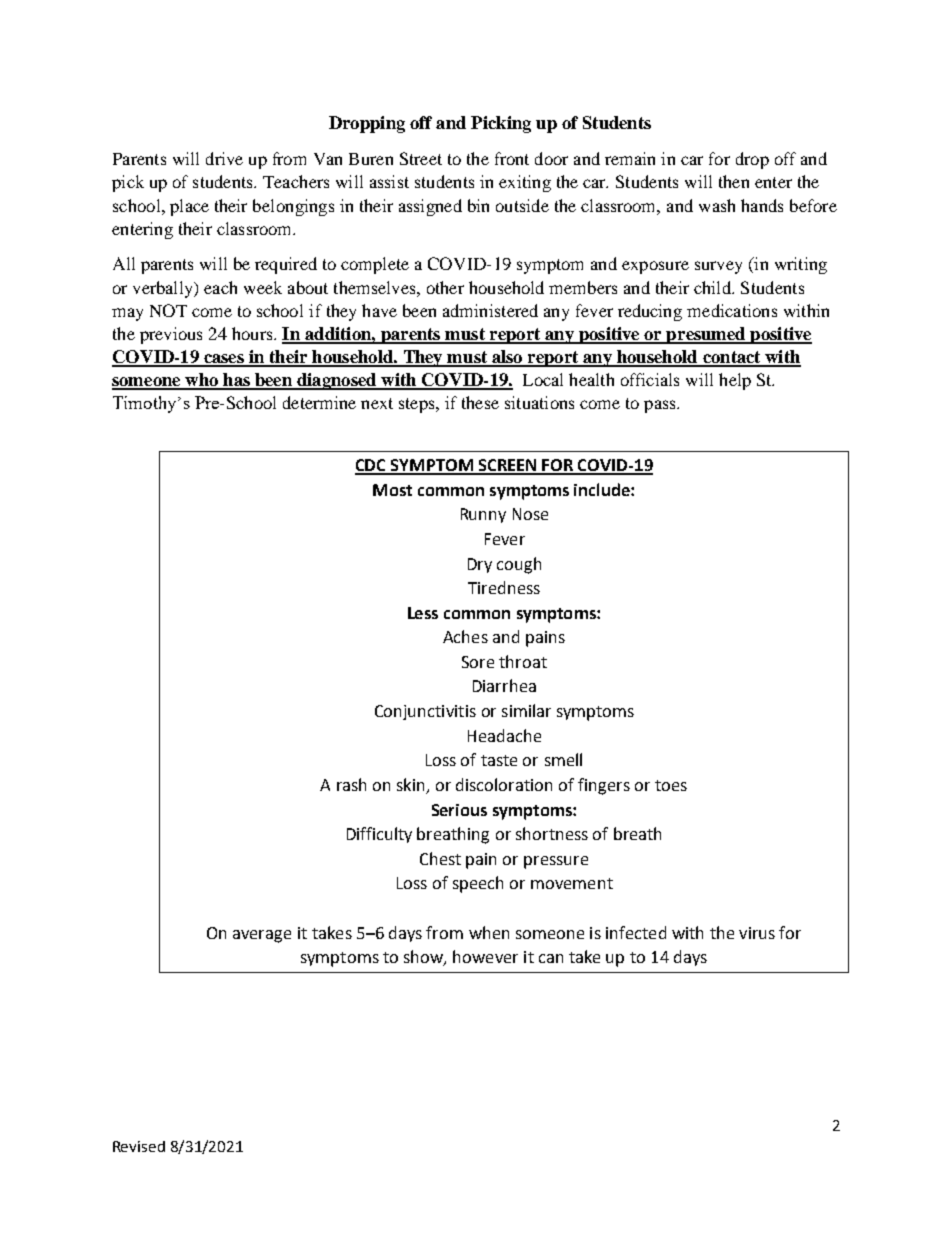 Image resolution: width=952 pixels, height=1233 pixels. What do you see at coordinates (423, 613) in the page?
I see `Less` at bounding box center [423, 613].
